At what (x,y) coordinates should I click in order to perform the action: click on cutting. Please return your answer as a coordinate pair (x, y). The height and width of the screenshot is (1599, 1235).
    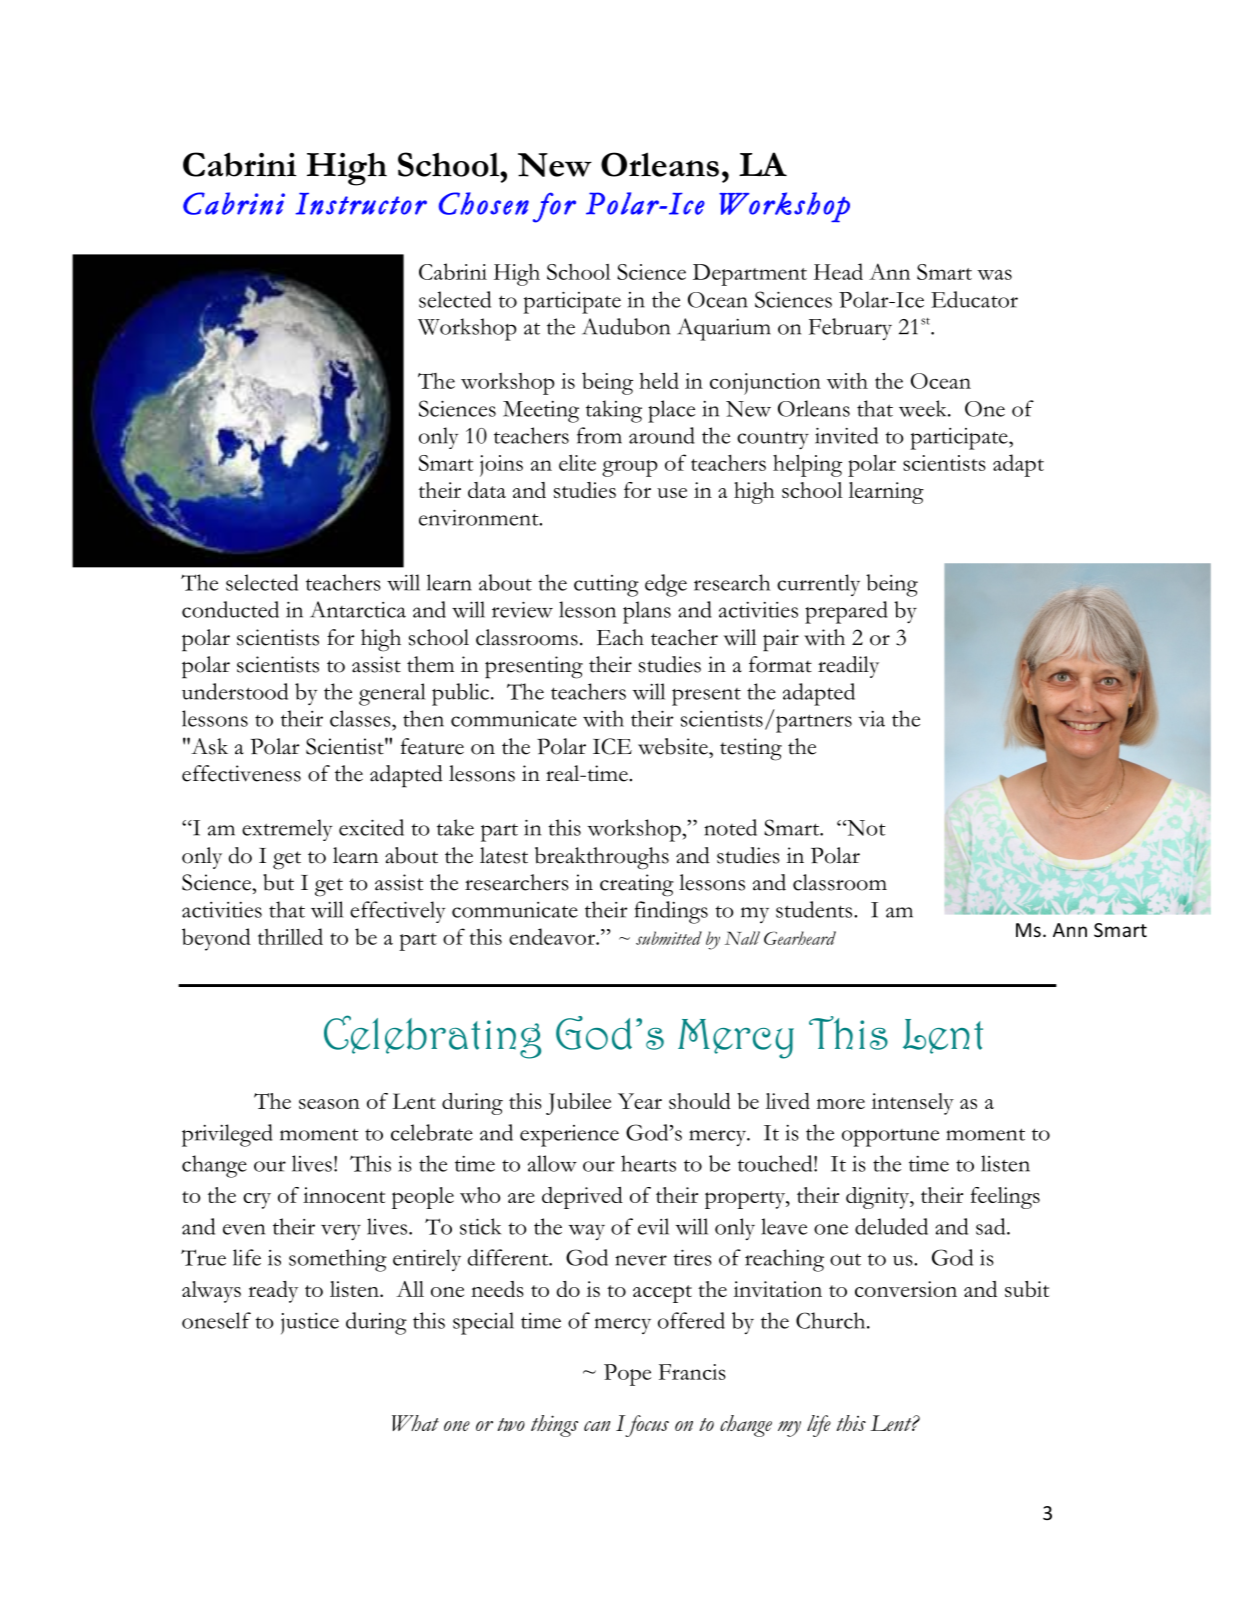
    Looking at the image, I should click on (606, 586).
